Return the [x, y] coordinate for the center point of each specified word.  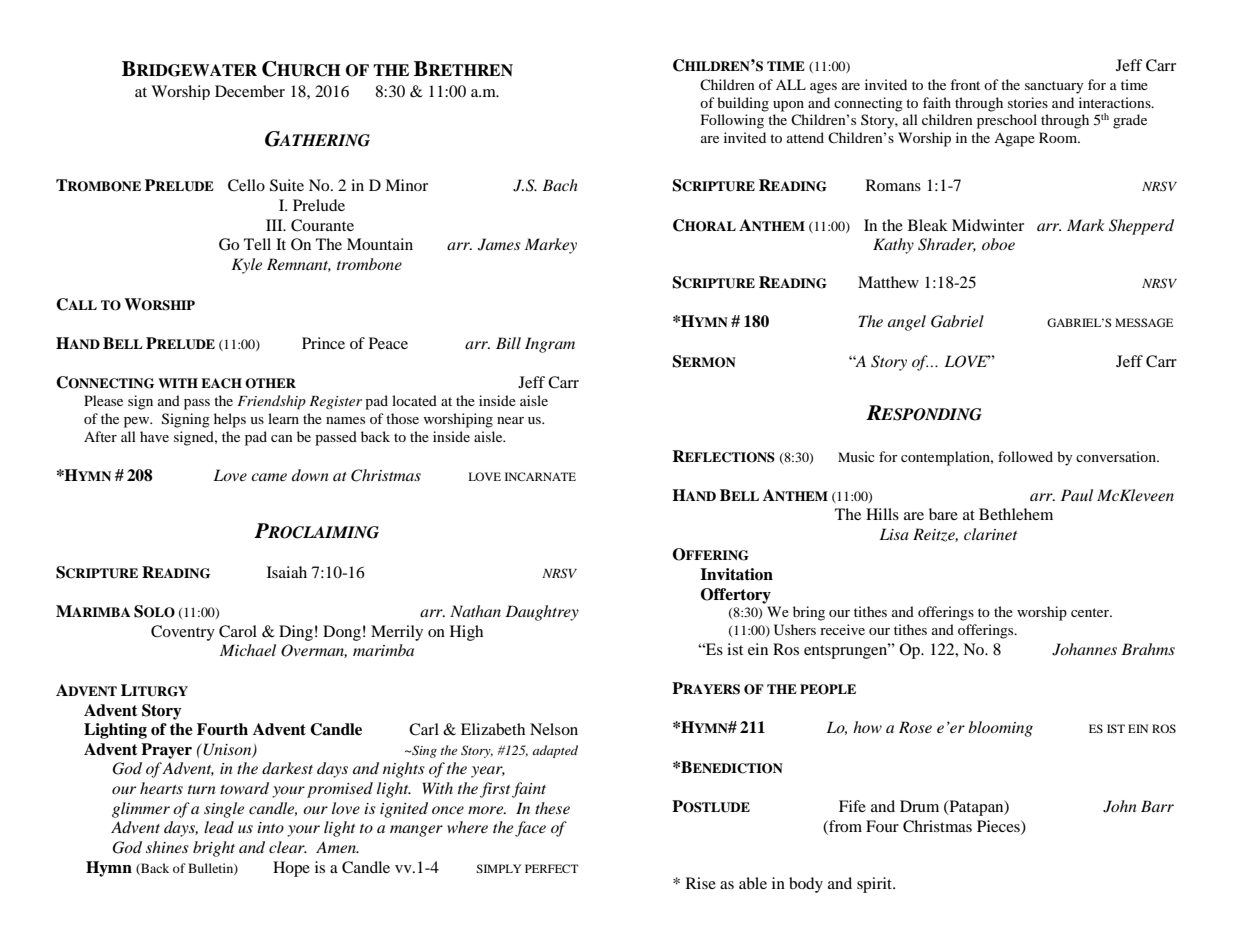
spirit [875, 885]
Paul [1077, 495]
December [250, 91]
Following [732, 121]
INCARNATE [540, 476]
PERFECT [551, 868]
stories [1028, 102]
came [269, 477]
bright [214, 849]
